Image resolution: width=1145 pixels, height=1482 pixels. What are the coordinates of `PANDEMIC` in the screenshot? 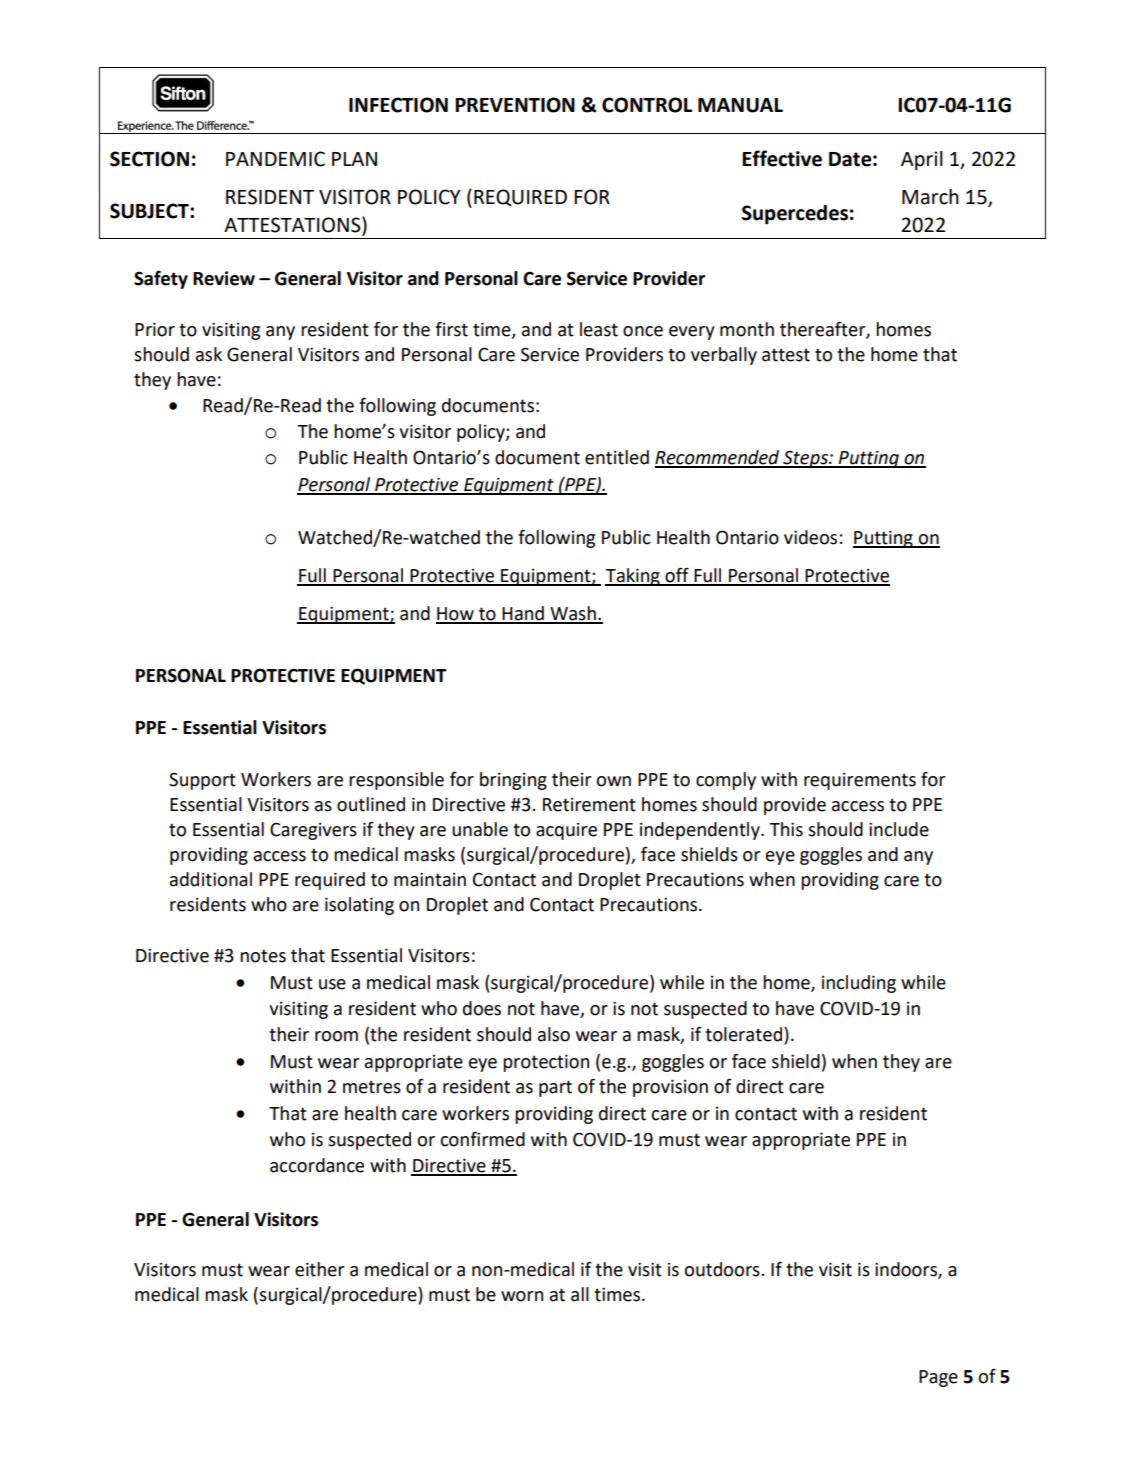 It's located at (275, 159).
